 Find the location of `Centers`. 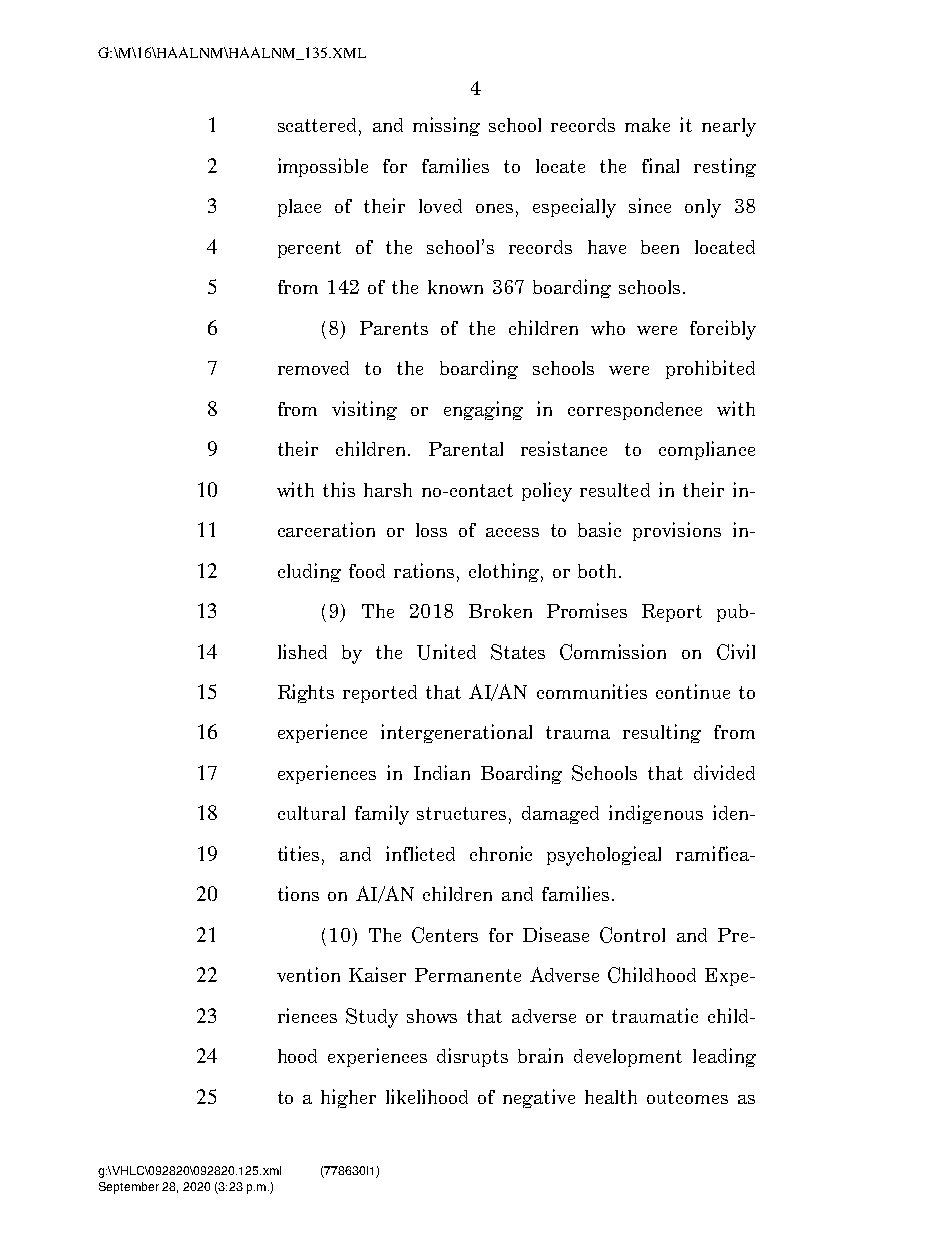

Centers is located at coordinates (445, 935).
